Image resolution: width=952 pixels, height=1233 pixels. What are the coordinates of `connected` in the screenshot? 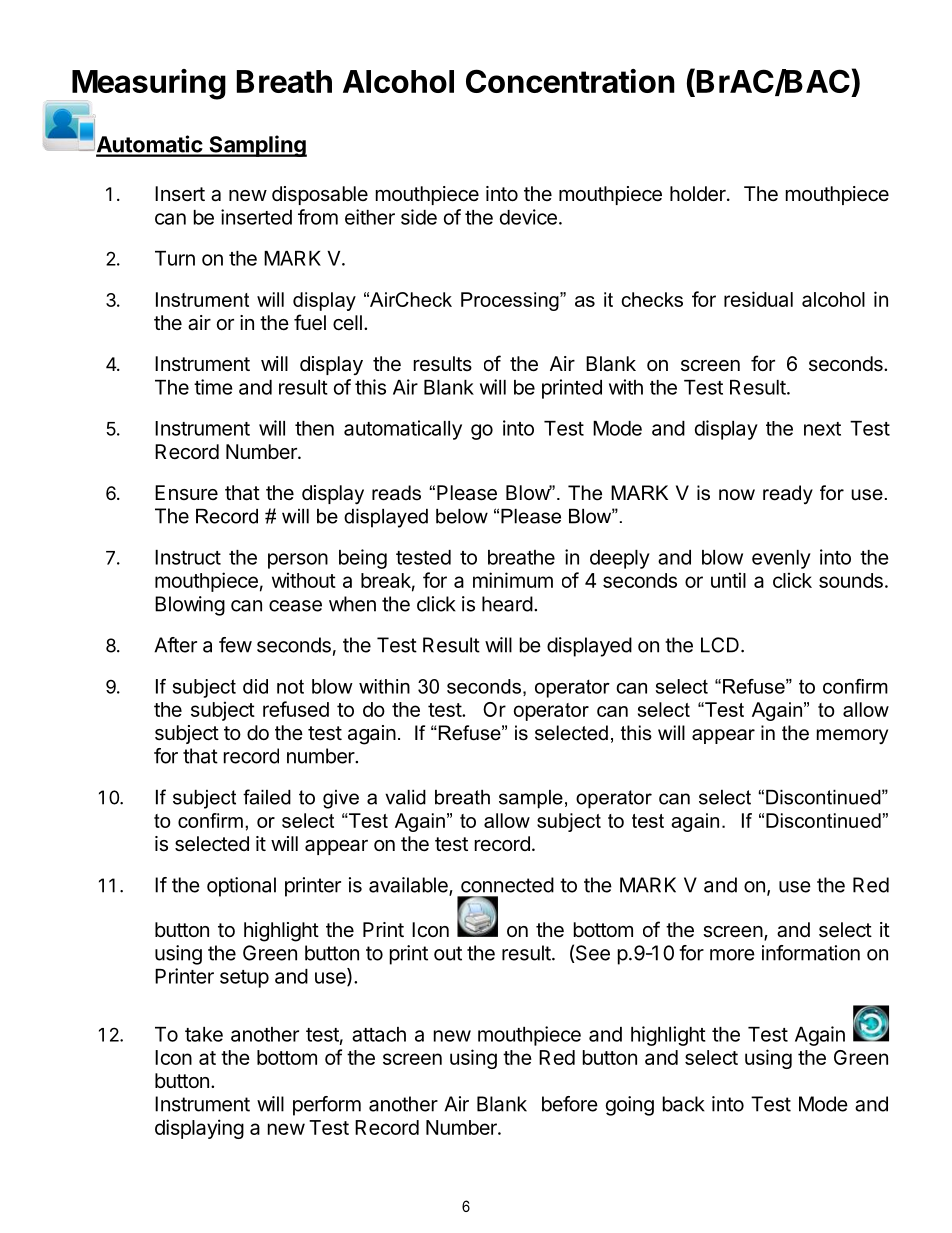 It's located at (507, 885).
